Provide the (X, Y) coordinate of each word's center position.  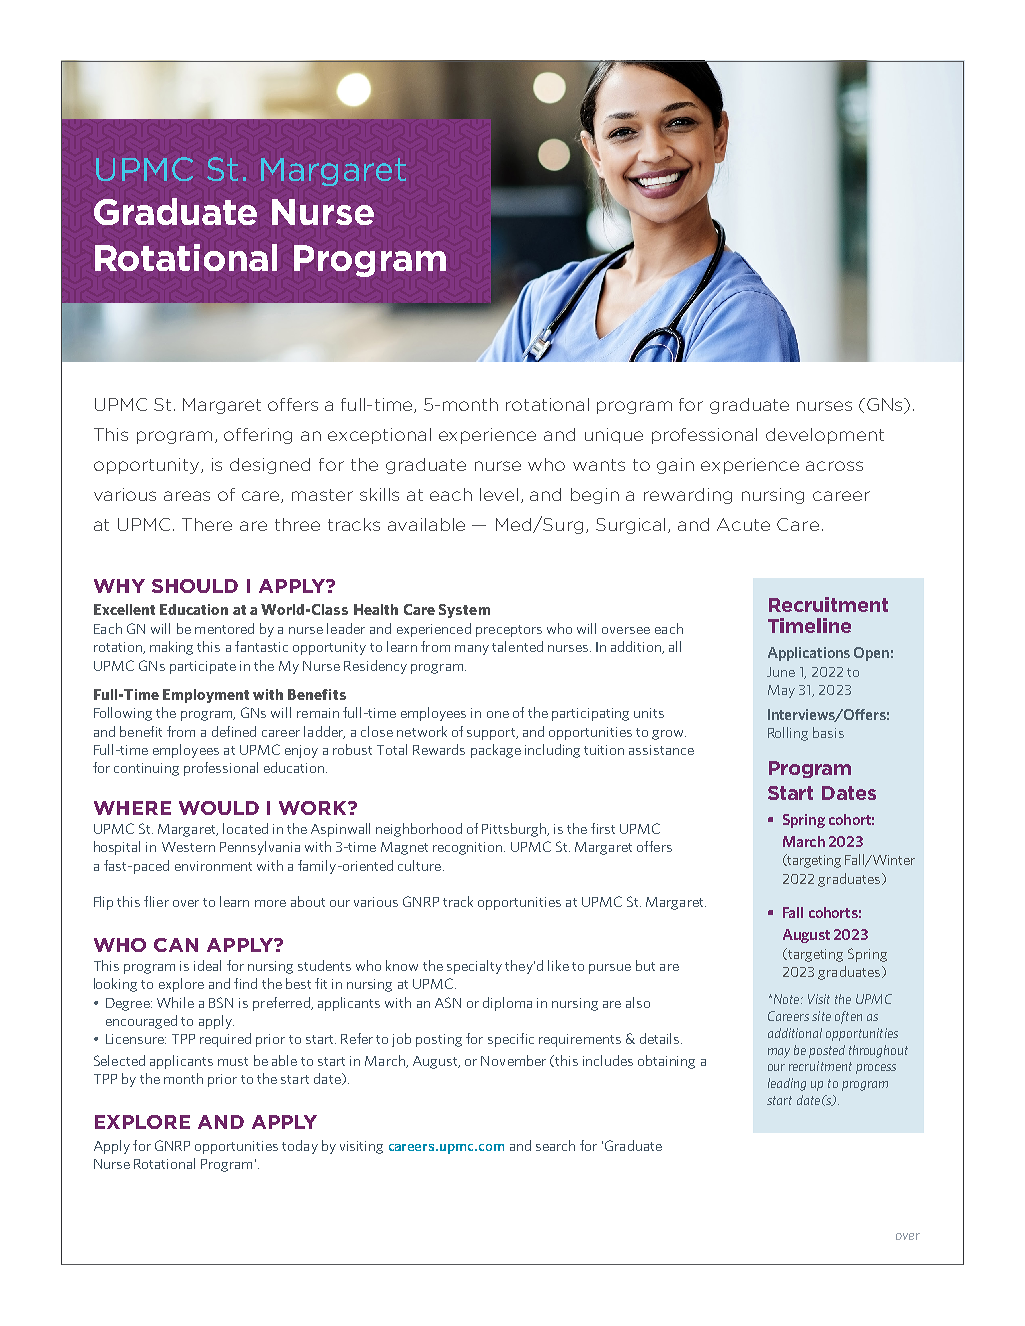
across (834, 466)
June (781, 672)
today (300, 1147)
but (645, 965)
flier (156, 901)
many (472, 650)
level (499, 494)
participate (203, 667)
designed (270, 466)
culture (419, 865)
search (555, 1145)
